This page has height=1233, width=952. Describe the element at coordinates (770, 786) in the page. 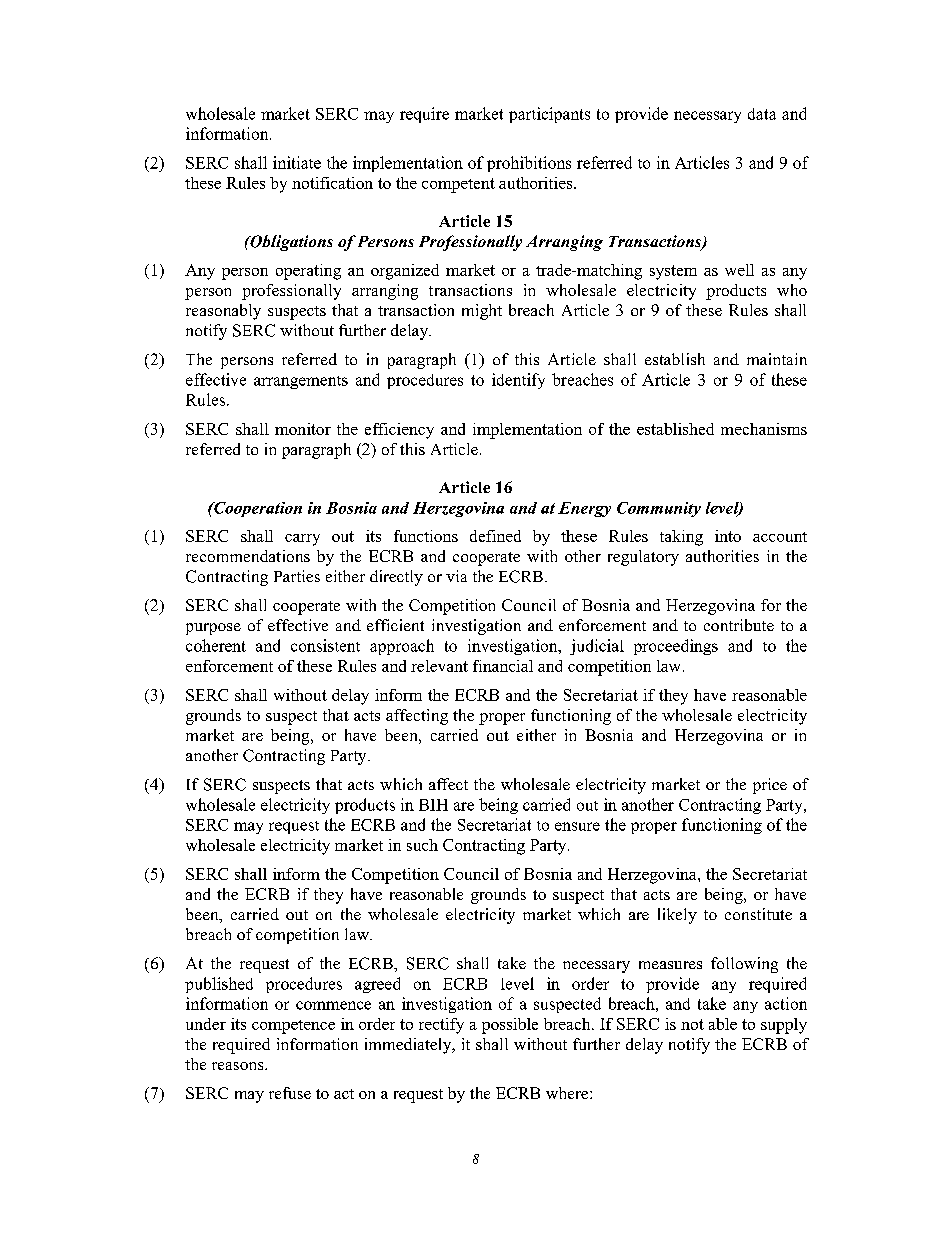

I see `price` at that location.
